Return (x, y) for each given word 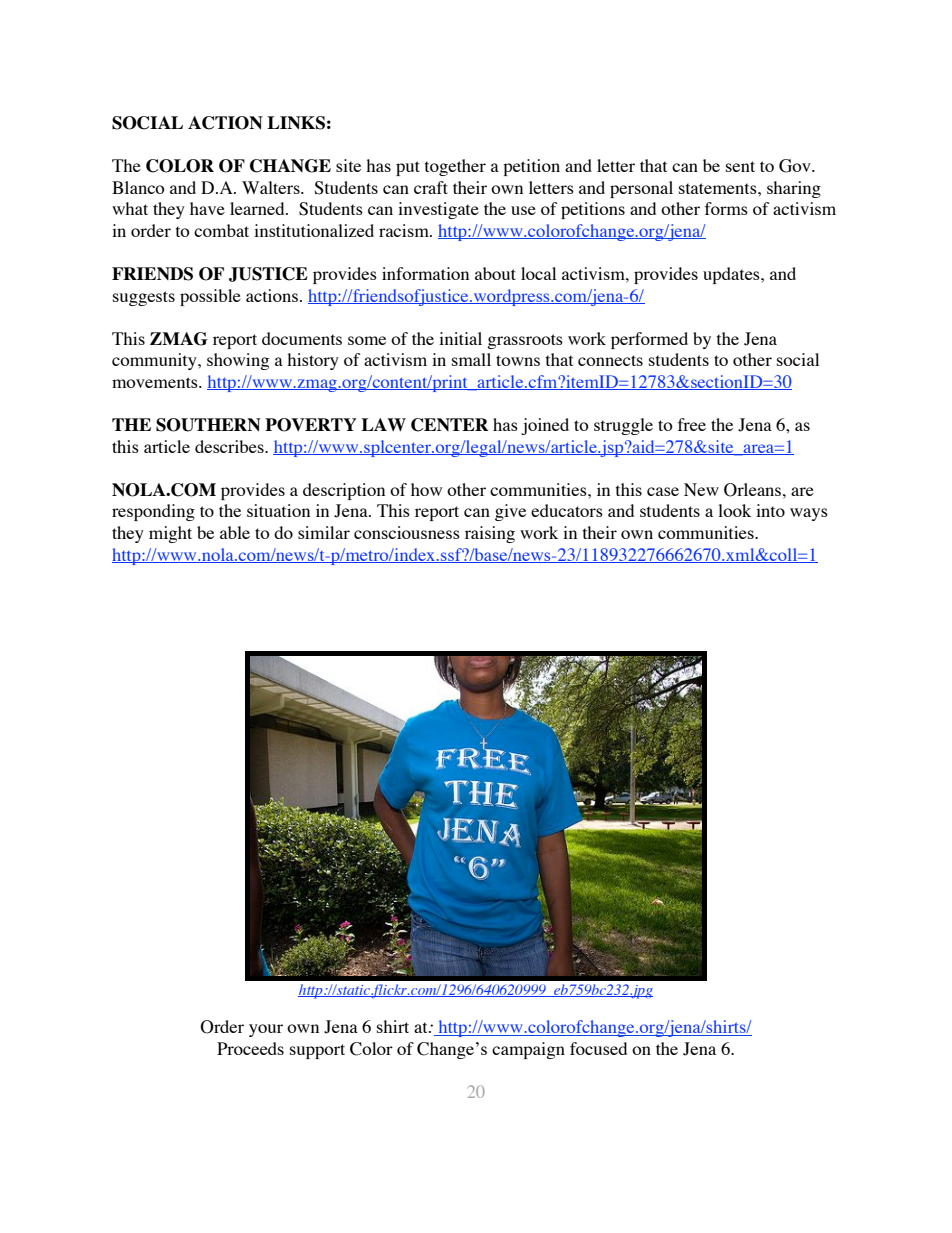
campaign (528, 1050)
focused (598, 1048)
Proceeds (250, 1048)
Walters (272, 187)
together (455, 167)
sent (740, 166)
